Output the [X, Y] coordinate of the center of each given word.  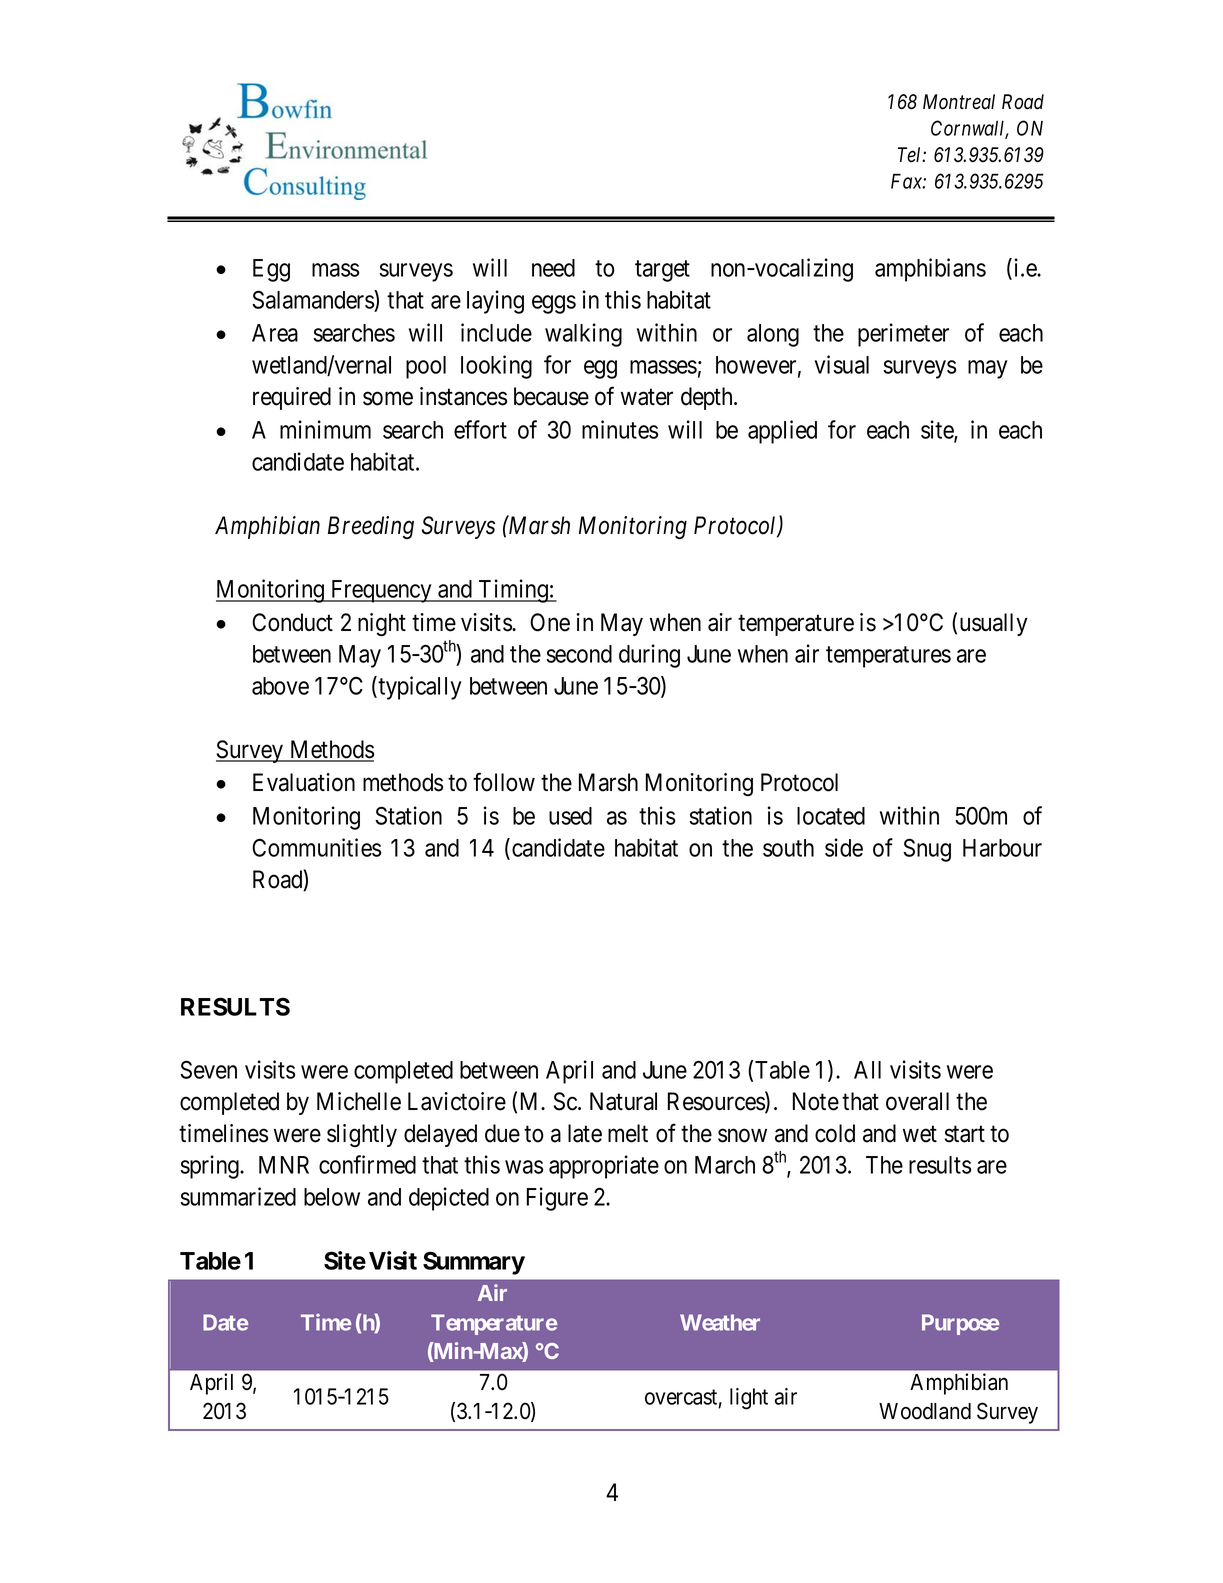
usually [994, 624]
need [553, 268]
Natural [623, 1101]
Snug [927, 850]
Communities [316, 847]
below [332, 1197]
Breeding [371, 527]
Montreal [959, 102]
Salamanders [313, 299]
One [550, 622]
